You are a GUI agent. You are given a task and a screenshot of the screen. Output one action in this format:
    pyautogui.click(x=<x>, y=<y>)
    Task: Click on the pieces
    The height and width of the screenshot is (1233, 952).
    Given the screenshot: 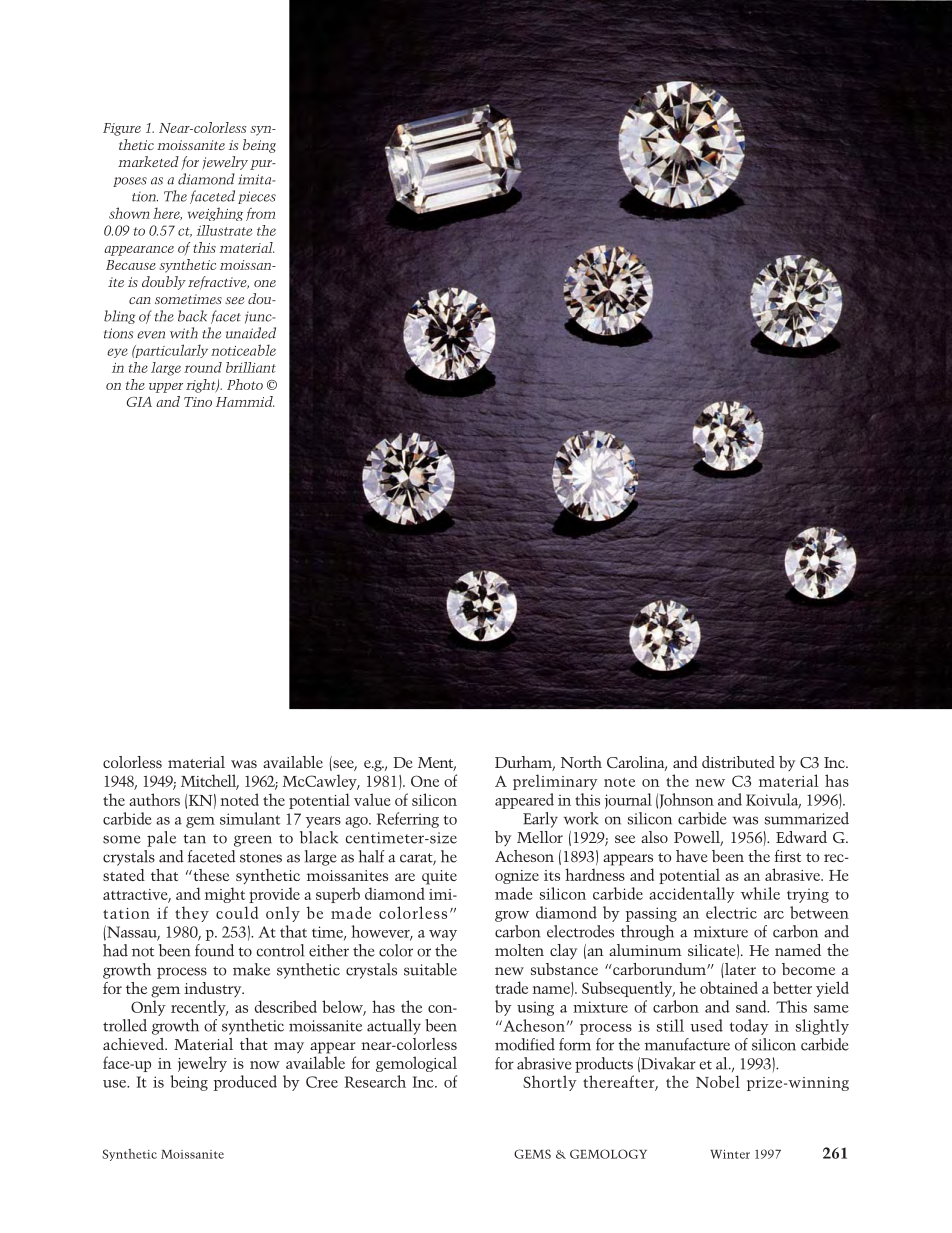 What is the action you would take?
    pyautogui.click(x=257, y=197)
